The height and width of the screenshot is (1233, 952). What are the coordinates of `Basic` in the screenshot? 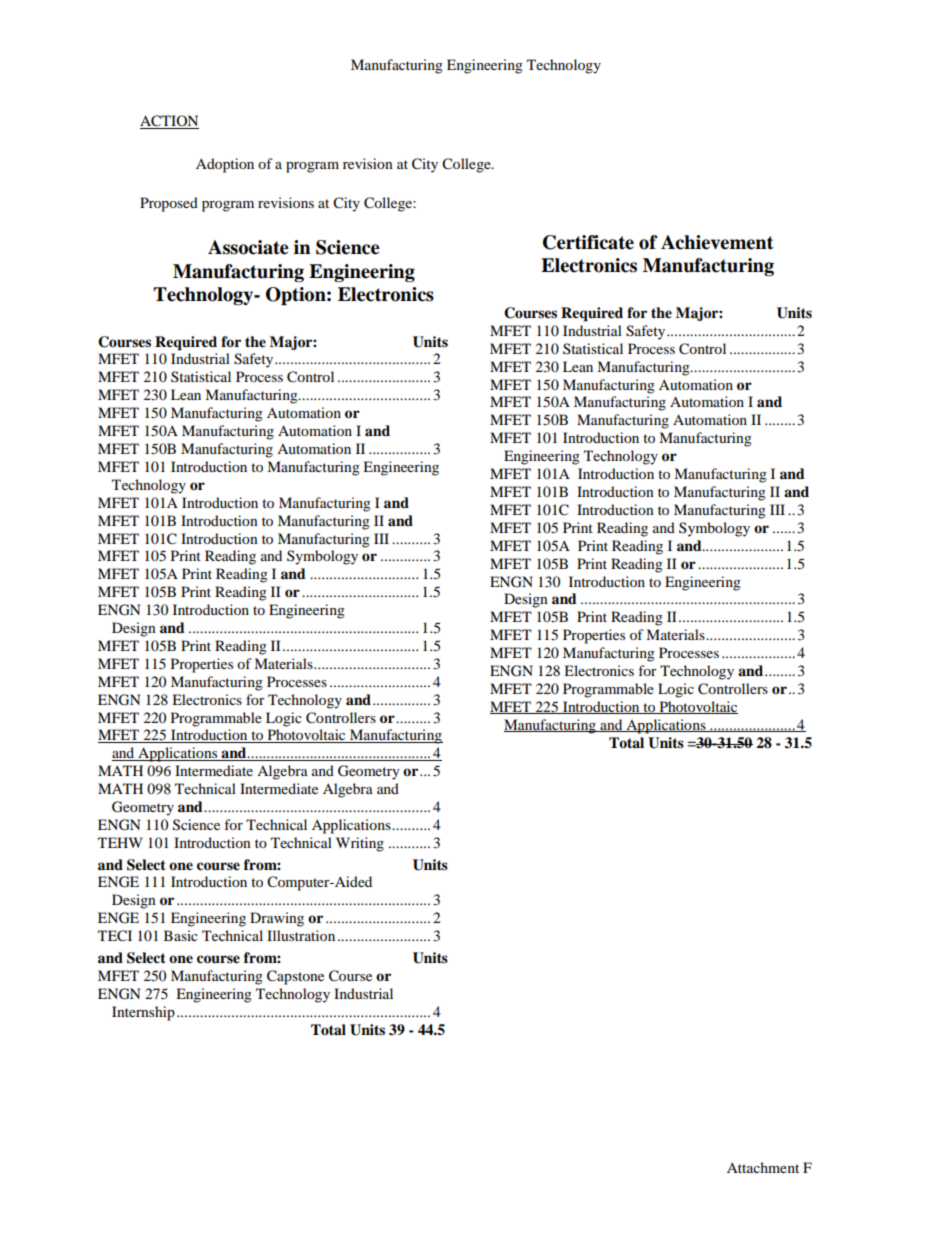 It's located at (181, 935).
